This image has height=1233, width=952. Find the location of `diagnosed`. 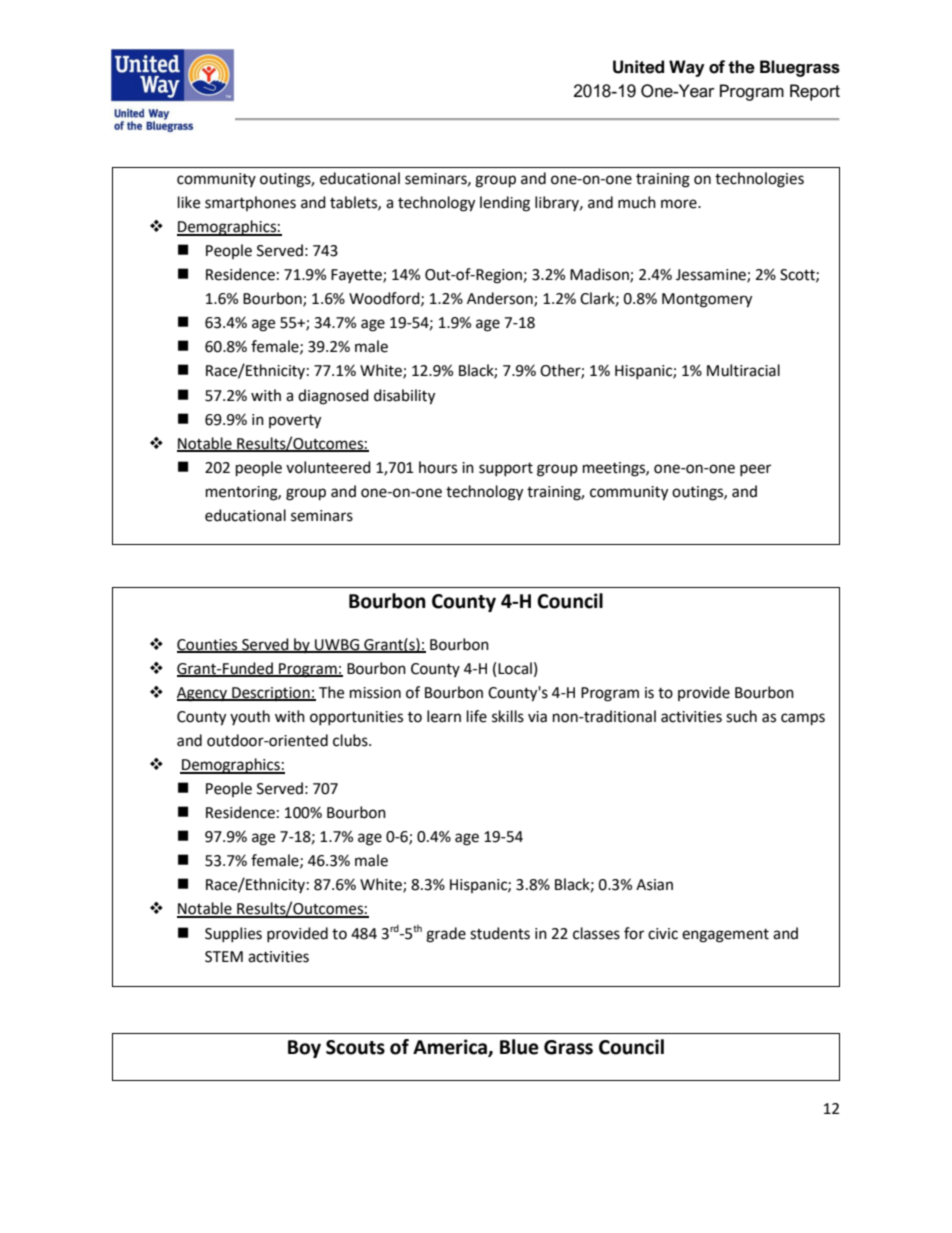

diagnosed is located at coordinates (333, 397).
